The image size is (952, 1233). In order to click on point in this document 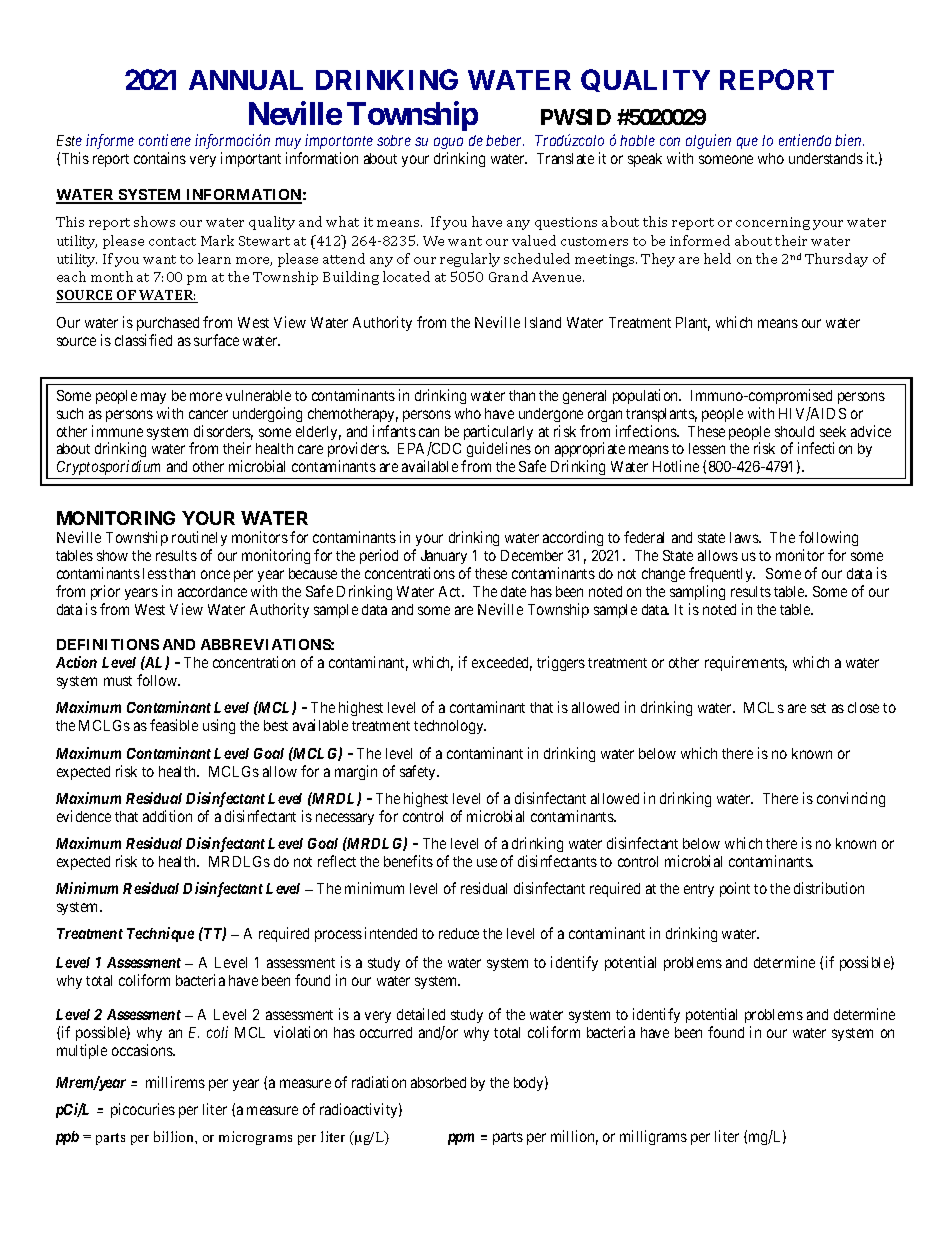, I will do `click(735, 889)`.
